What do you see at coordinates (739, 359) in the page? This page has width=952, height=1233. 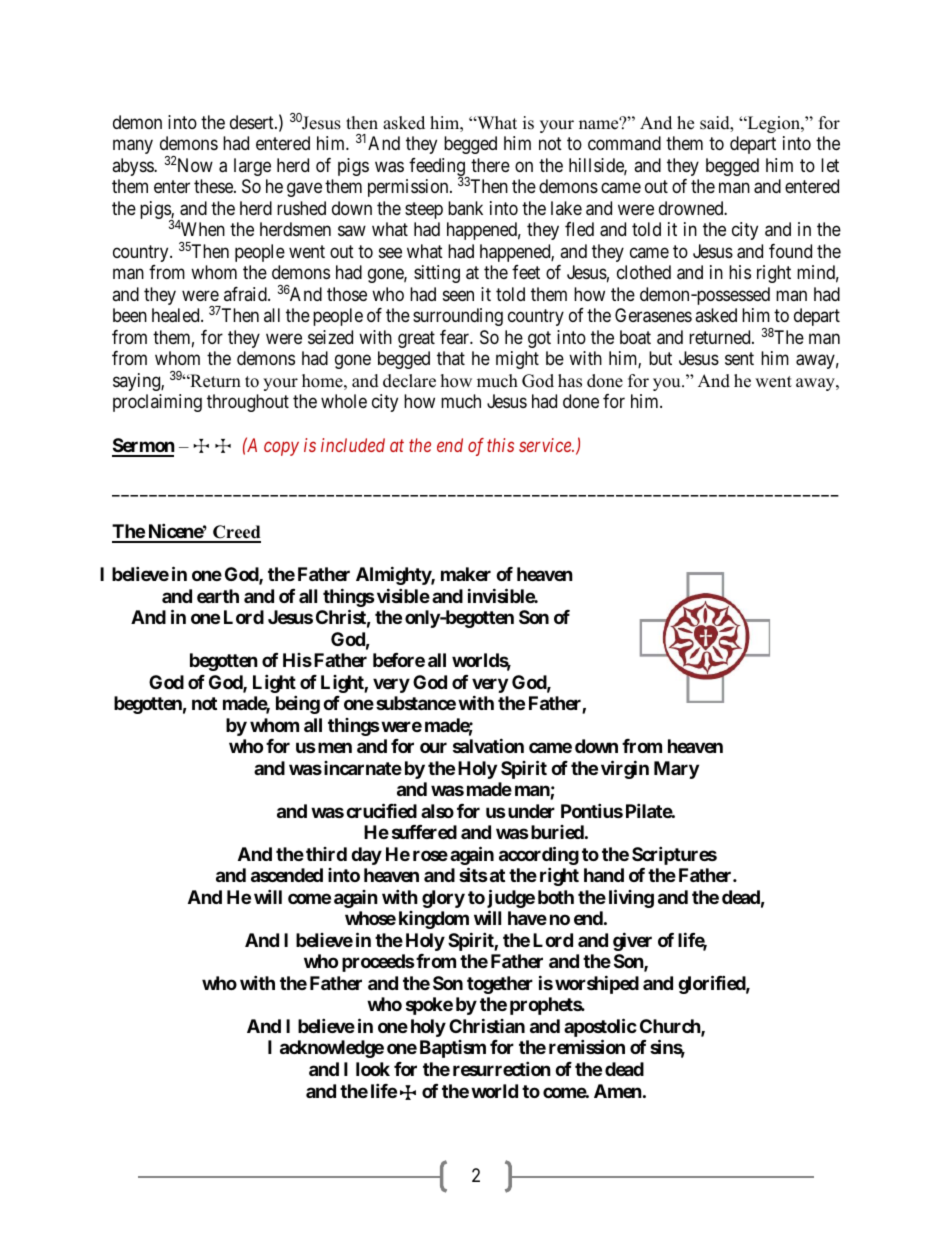 I see `sent` at bounding box center [739, 359].
